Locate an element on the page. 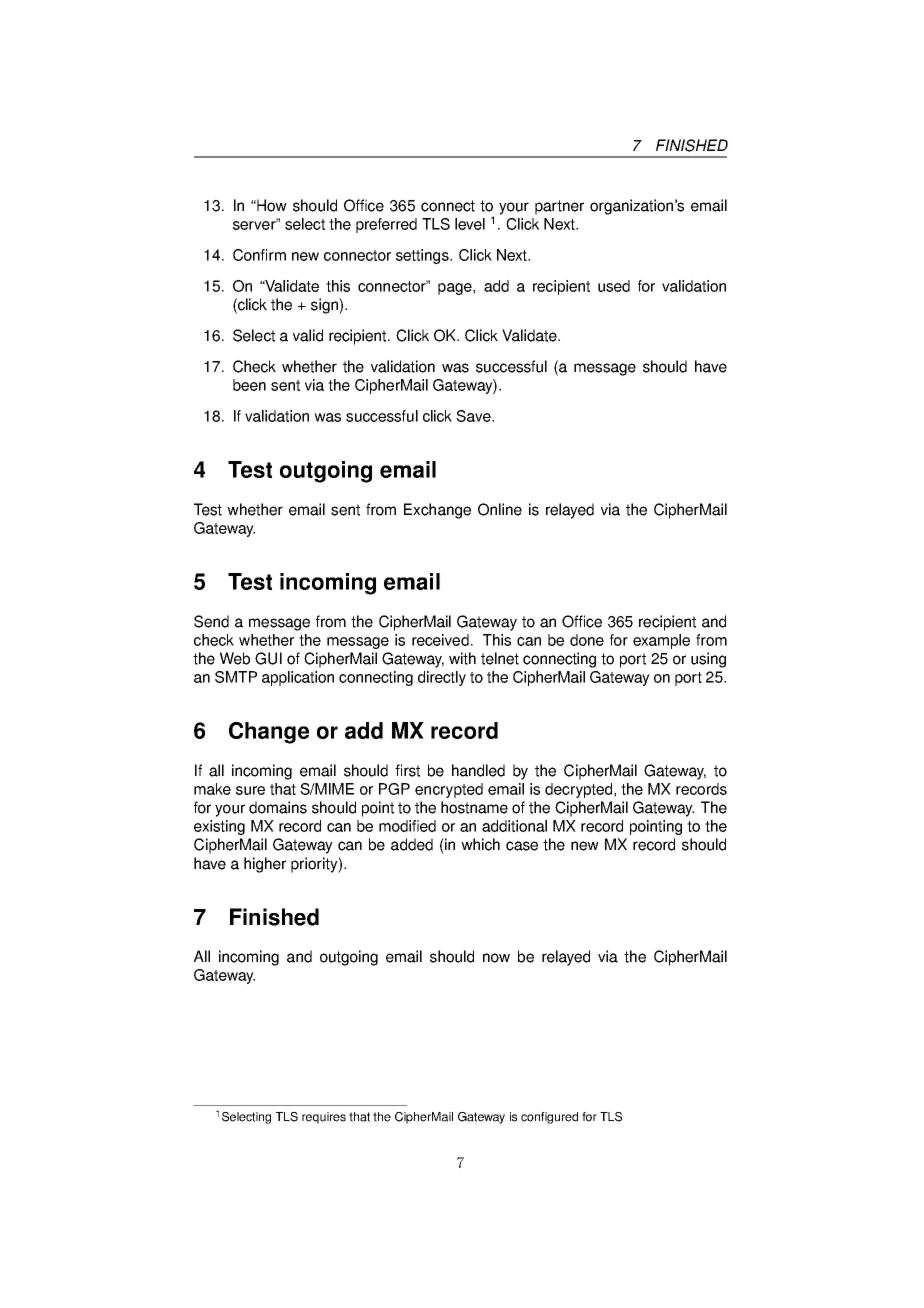  used is located at coordinates (614, 286).
